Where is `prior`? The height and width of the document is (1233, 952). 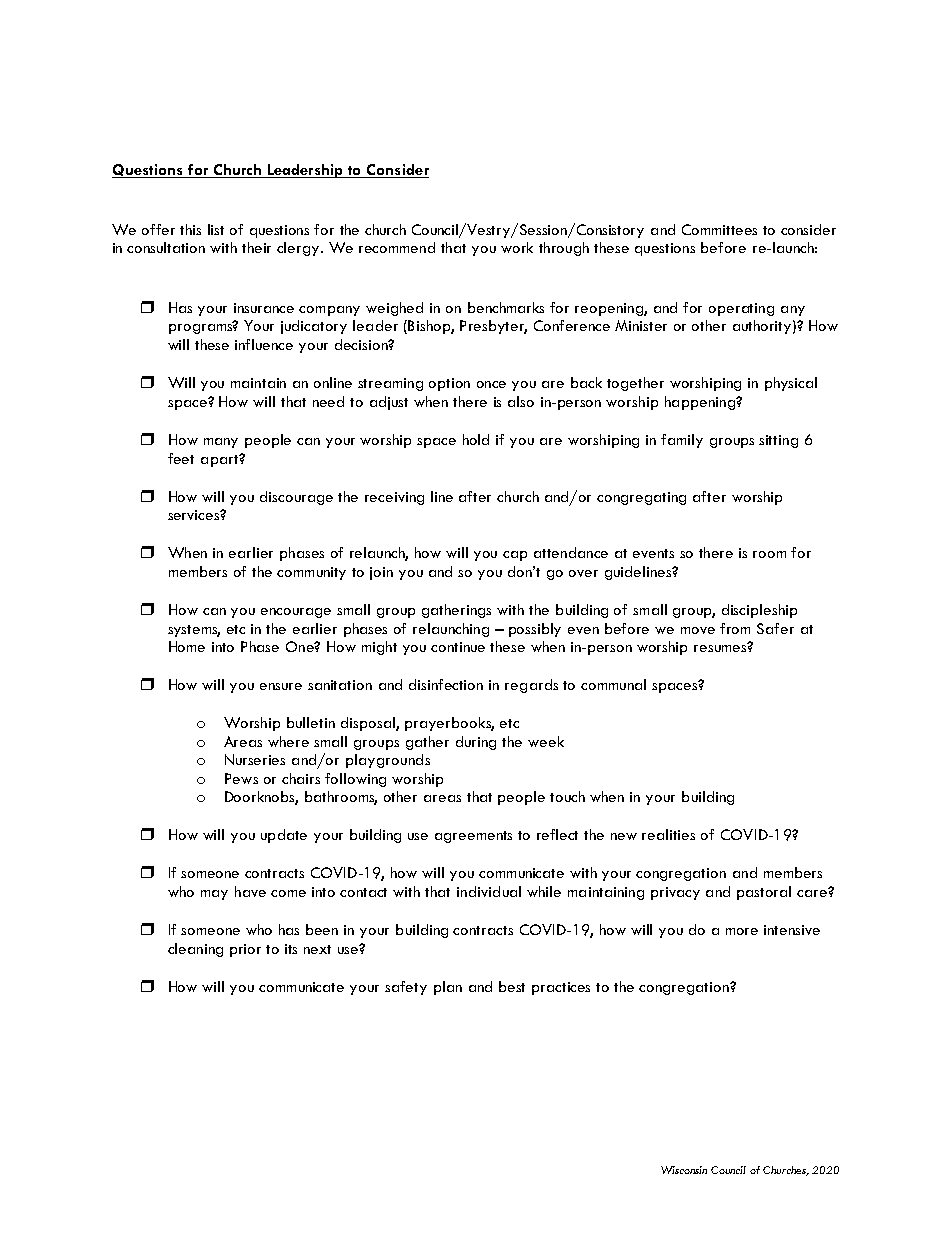
prior is located at coordinates (245, 950).
